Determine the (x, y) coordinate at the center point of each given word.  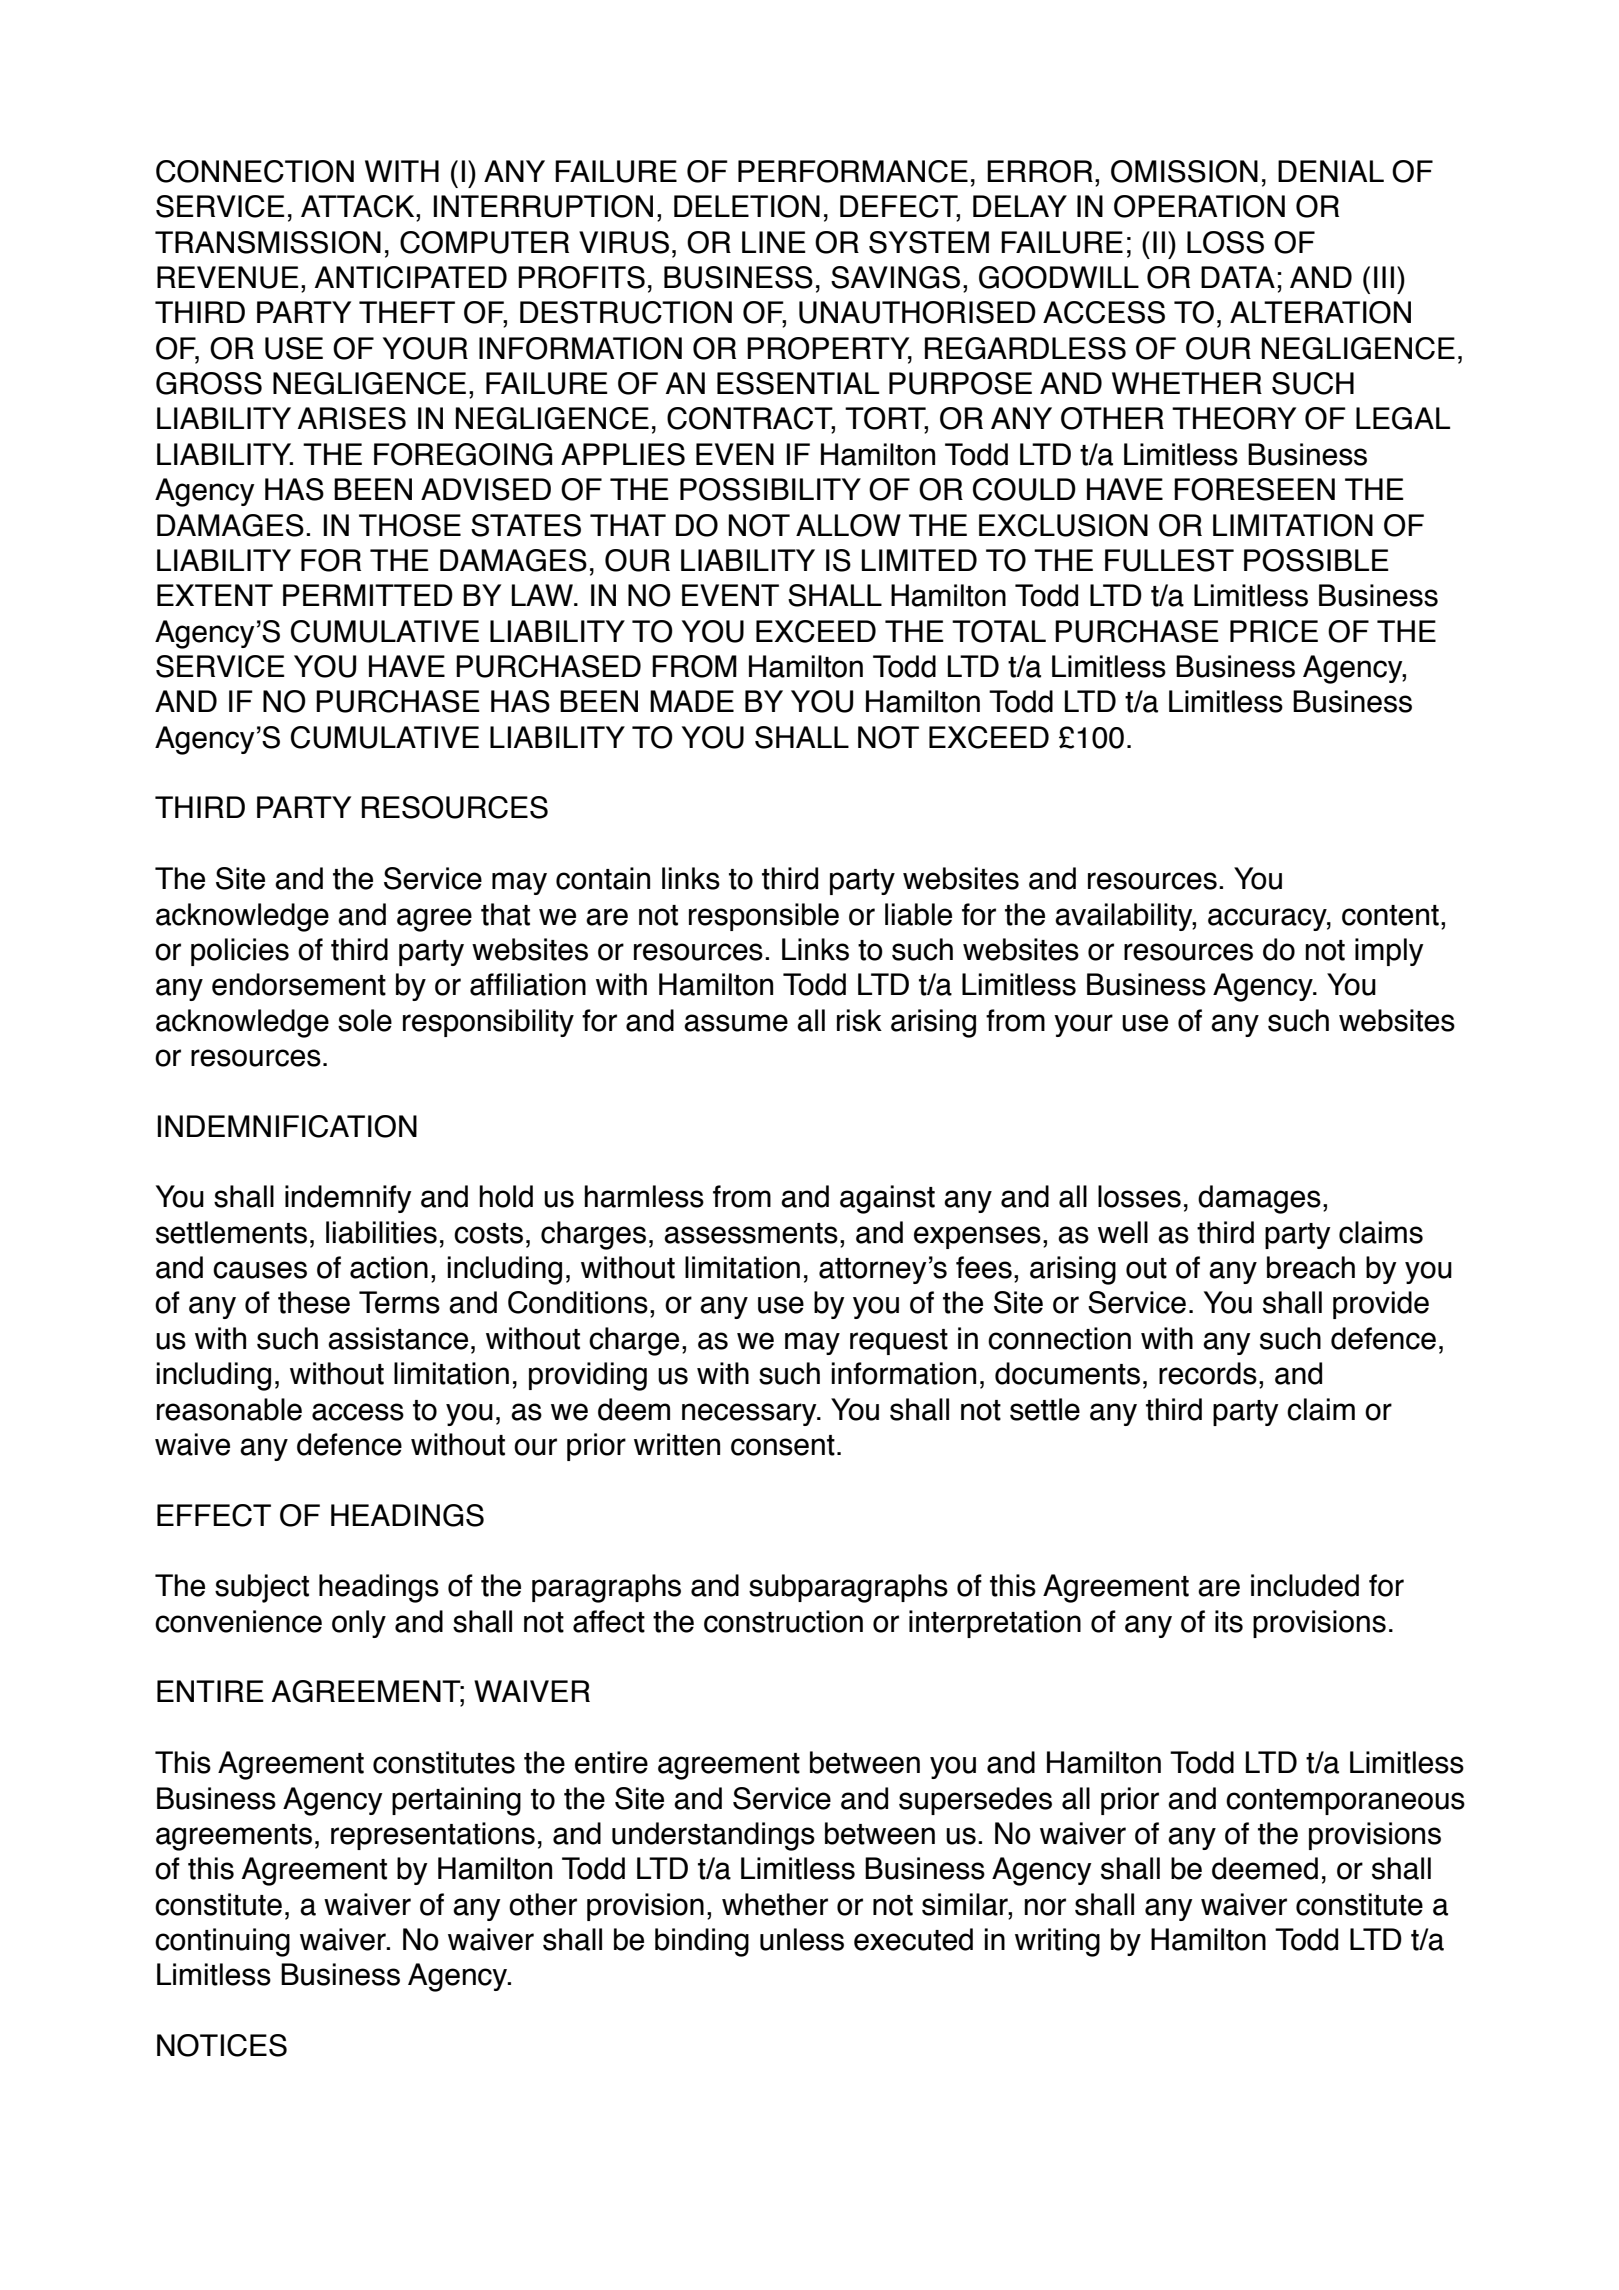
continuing (222, 1942)
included (1305, 1585)
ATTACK (359, 206)
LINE (774, 242)
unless (802, 1939)
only (359, 1624)
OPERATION (1199, 206)
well (1123, 1232)
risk (859, 1020)
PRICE (1274, 631)
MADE (692, 701)
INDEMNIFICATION (287, 1126)
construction (783, 1621)
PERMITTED (368, 595)
